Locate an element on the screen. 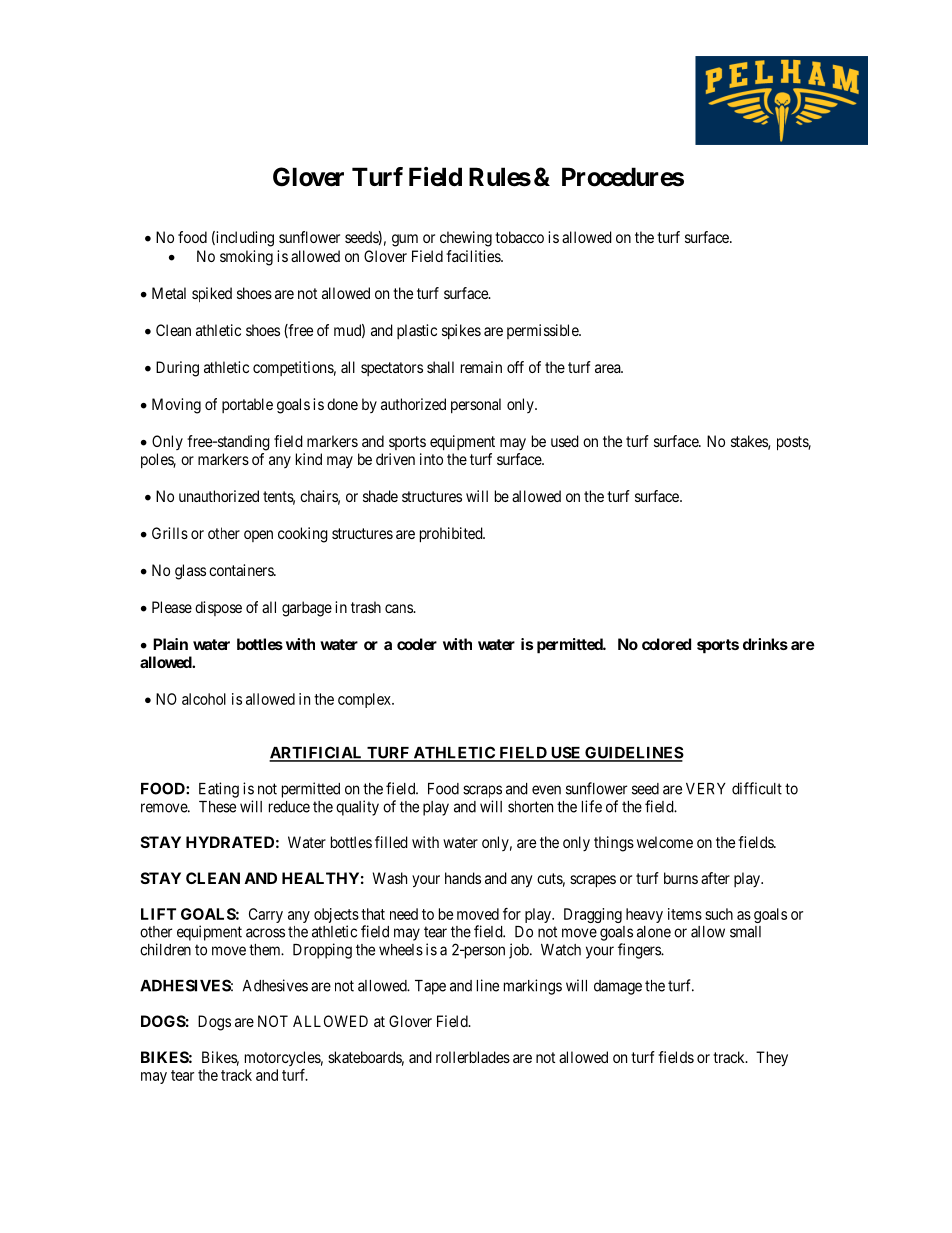 This screenshot has height=1233, width=952. tobacco is located at coordinates (519, 237).
